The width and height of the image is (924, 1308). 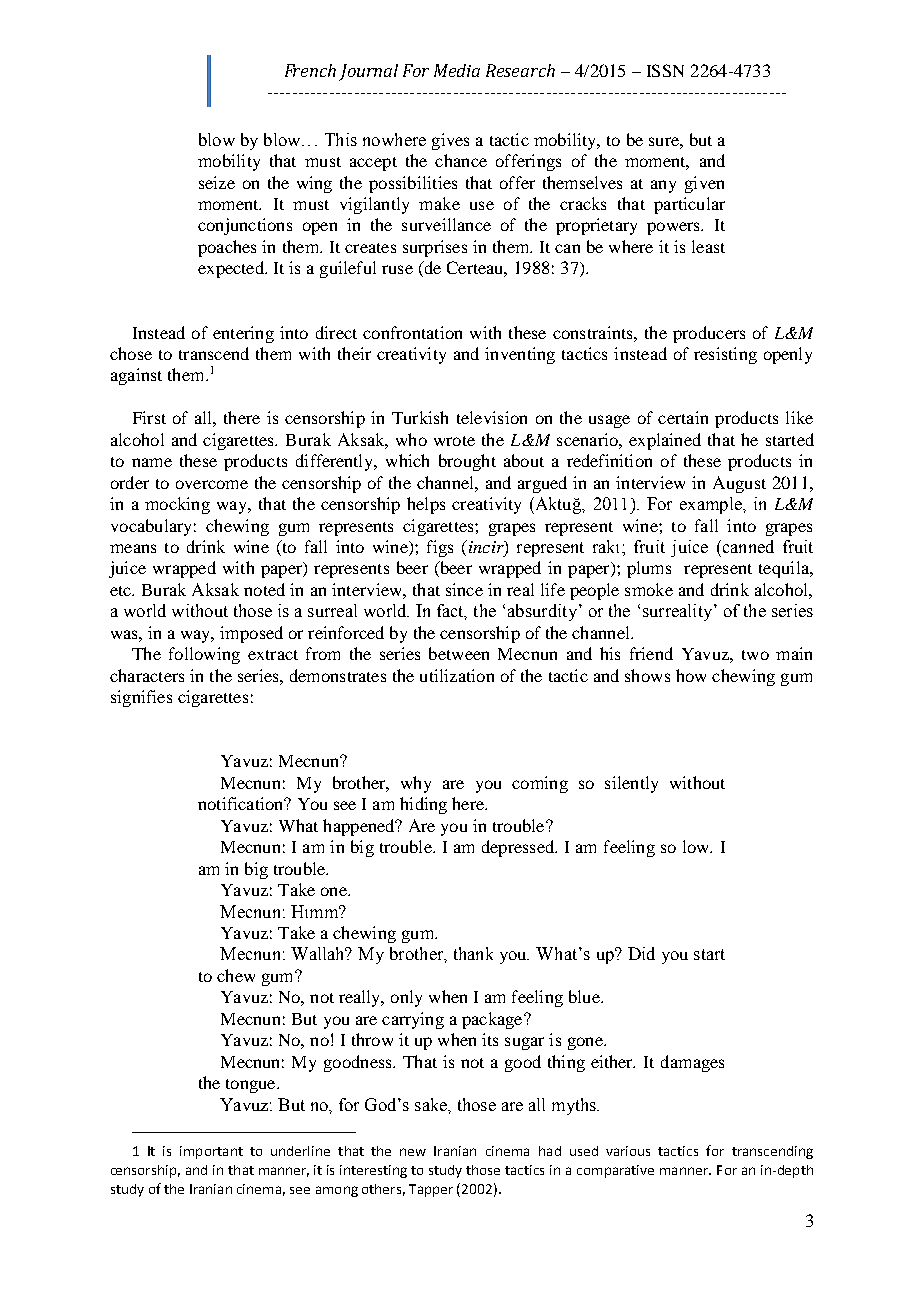 What do you see at coordinates (211, 1152) in the image?
I see `important` at bounding box center [211, 1152].
